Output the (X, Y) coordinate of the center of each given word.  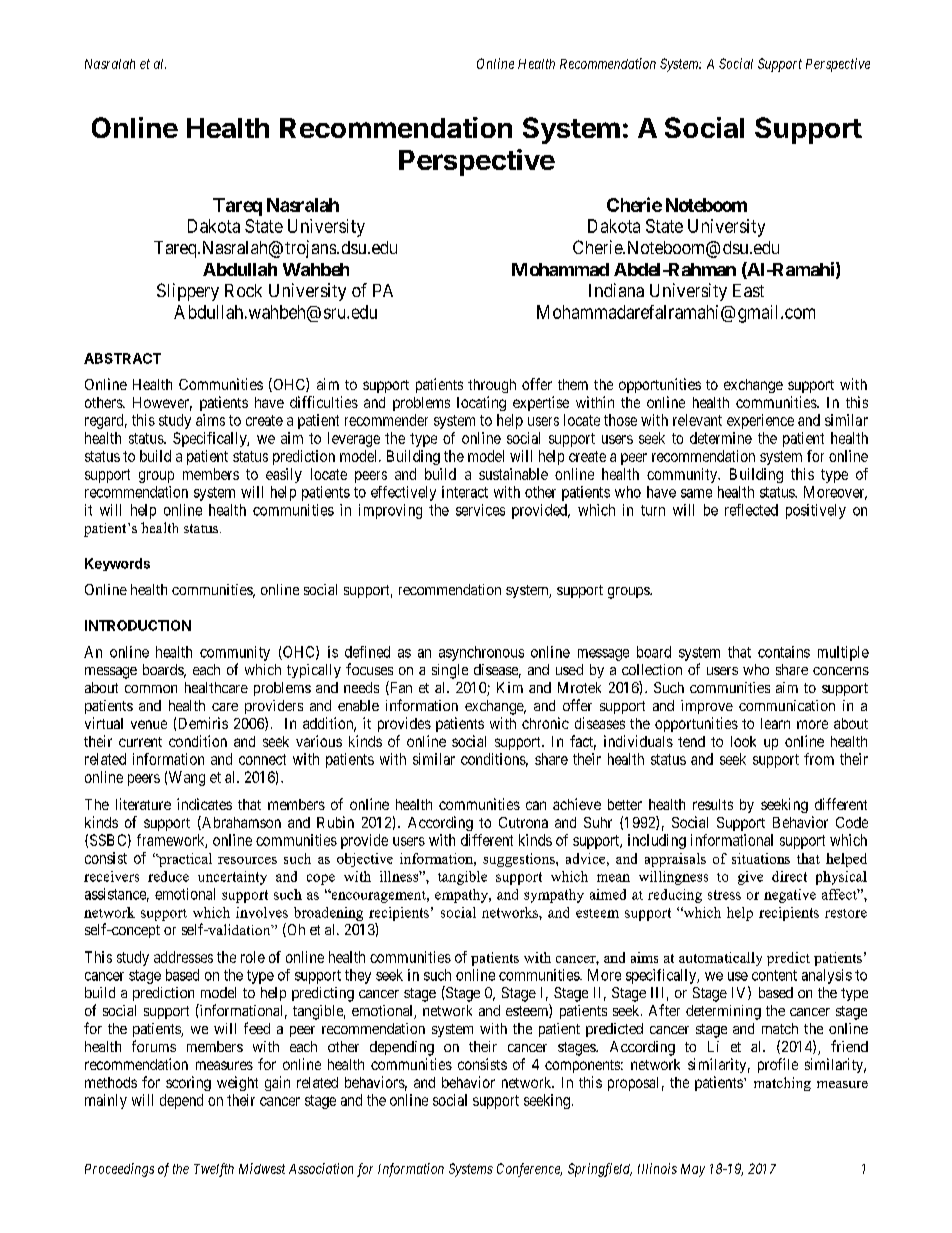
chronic (545, 723)
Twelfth (214, 1170)
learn (775, 723)
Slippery (188, 292)
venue (149, 724)
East (748, 290)
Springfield (600, 1170)
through (492, 386)
